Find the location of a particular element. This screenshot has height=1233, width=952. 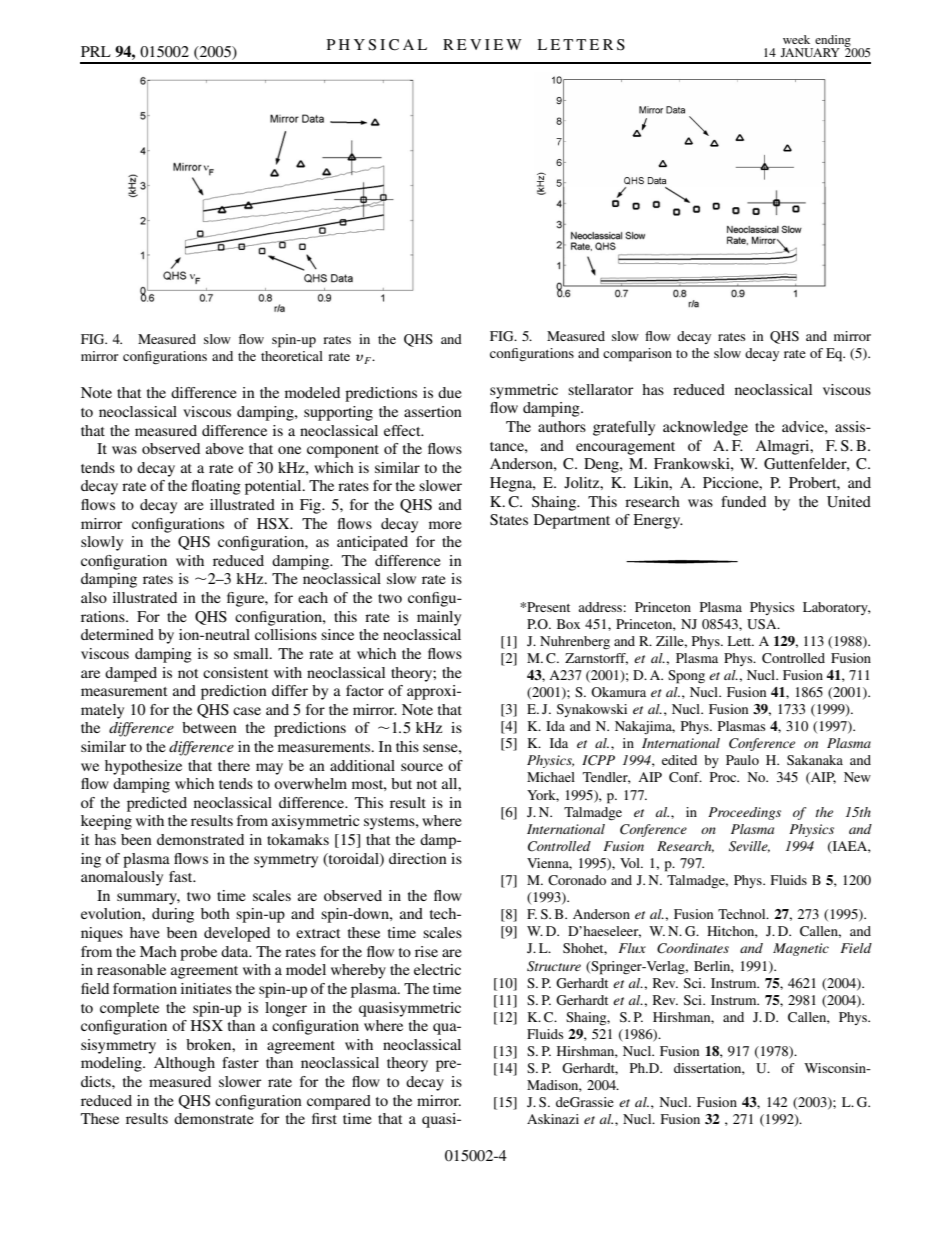

Although is located at coordinates (184, 1064).
